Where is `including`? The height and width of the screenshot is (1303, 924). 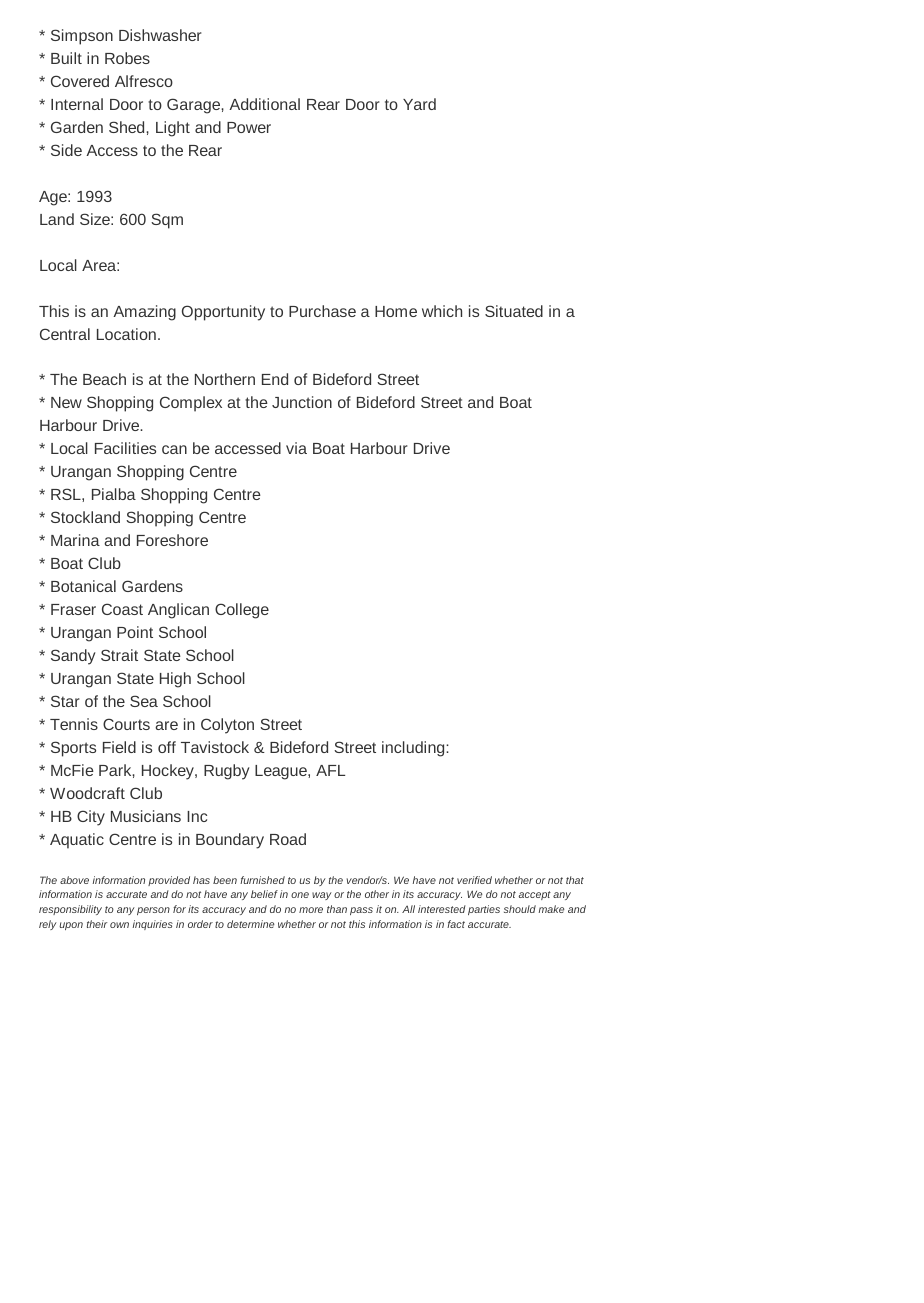 including is located at coordinates (414, 749).
